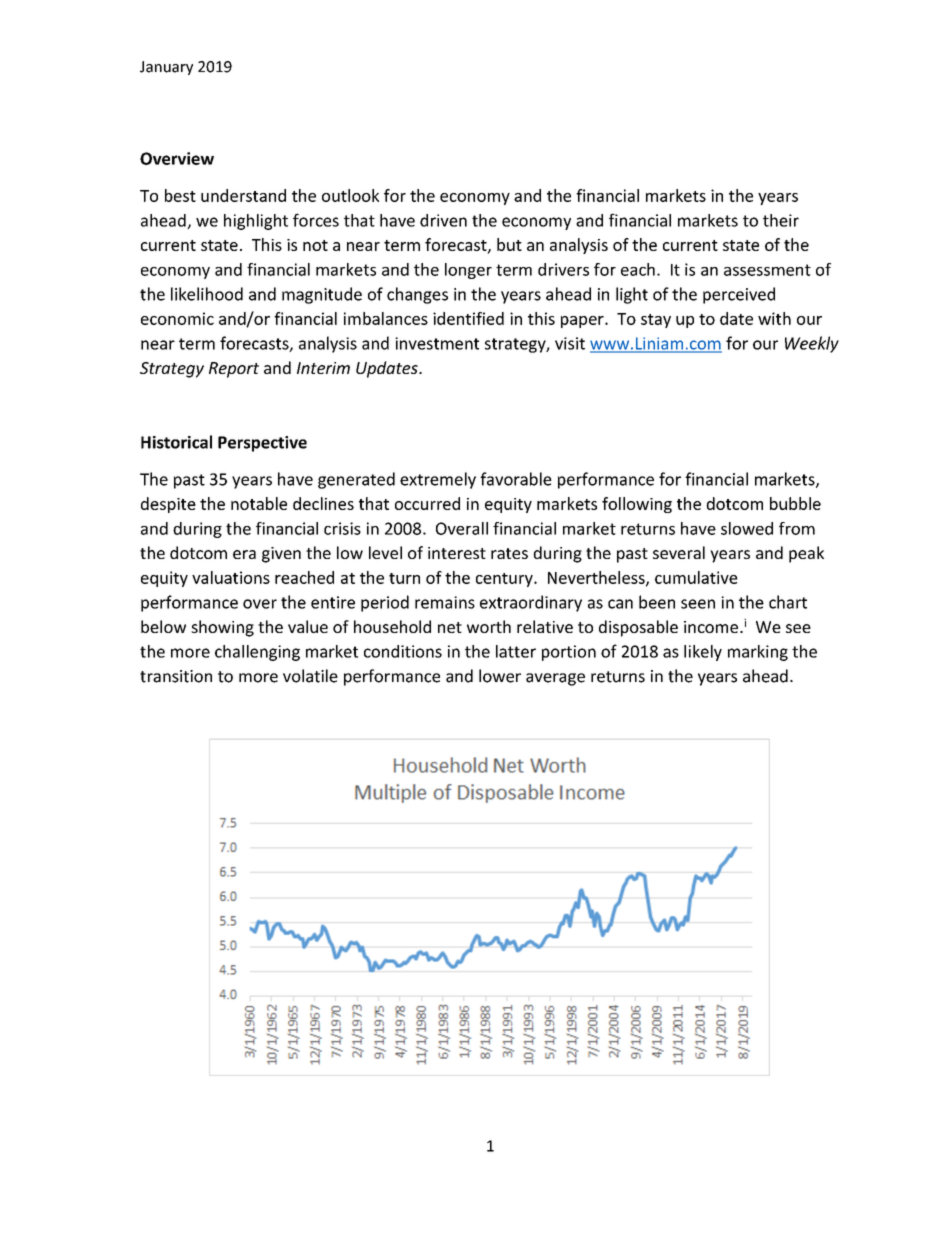 This image has height=1233, width=952. I want to click on their, so click(781, 220).
